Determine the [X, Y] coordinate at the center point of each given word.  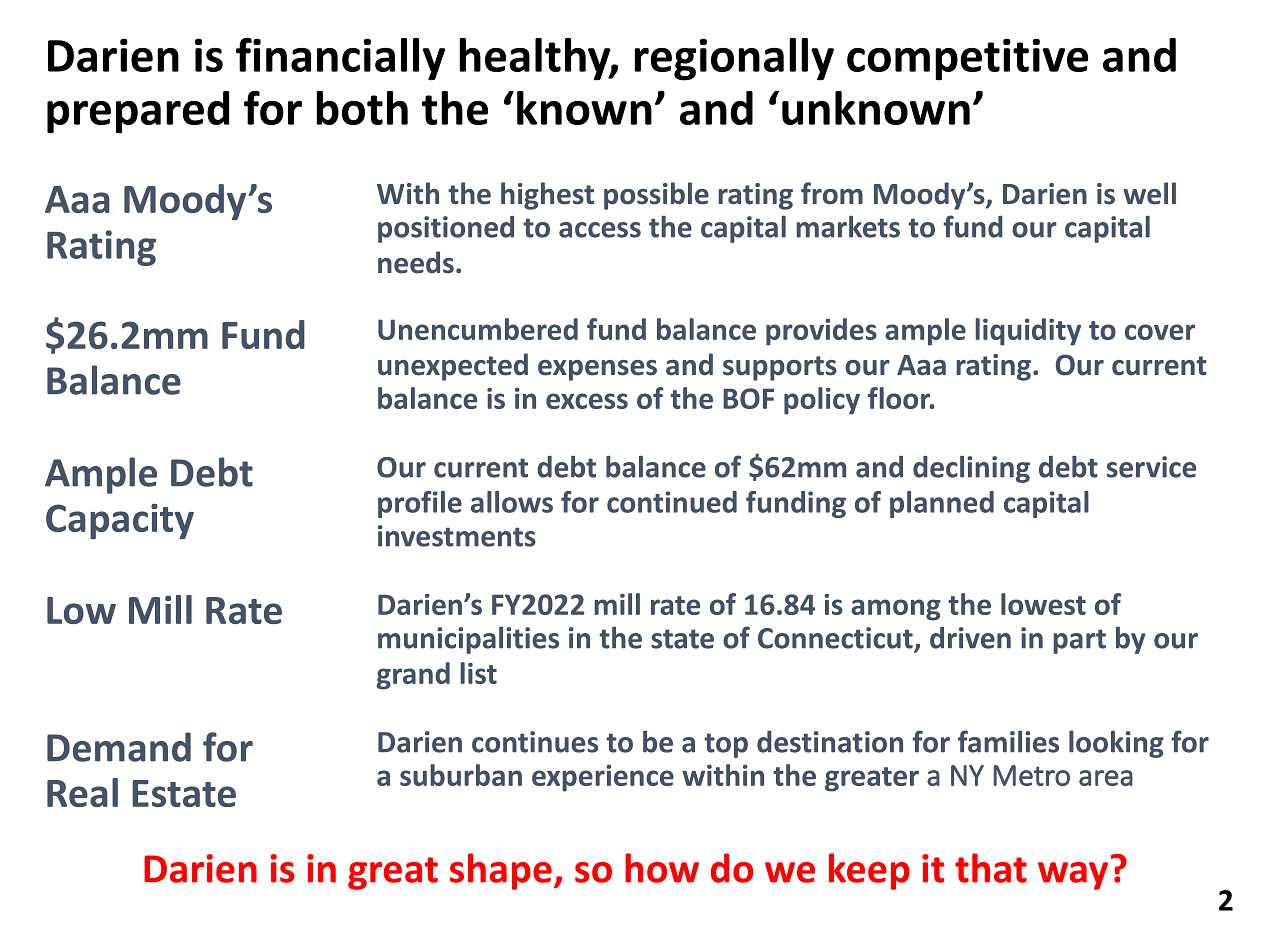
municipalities [468, 640]
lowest [1043, 604]
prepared [138, 112]
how [662, 868]
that [991, 868]
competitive [967, 59]
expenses [597, 370]
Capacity [120, 521]
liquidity [1028, 332]
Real [82, 792]
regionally [734, 59]
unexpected [453, 367]
